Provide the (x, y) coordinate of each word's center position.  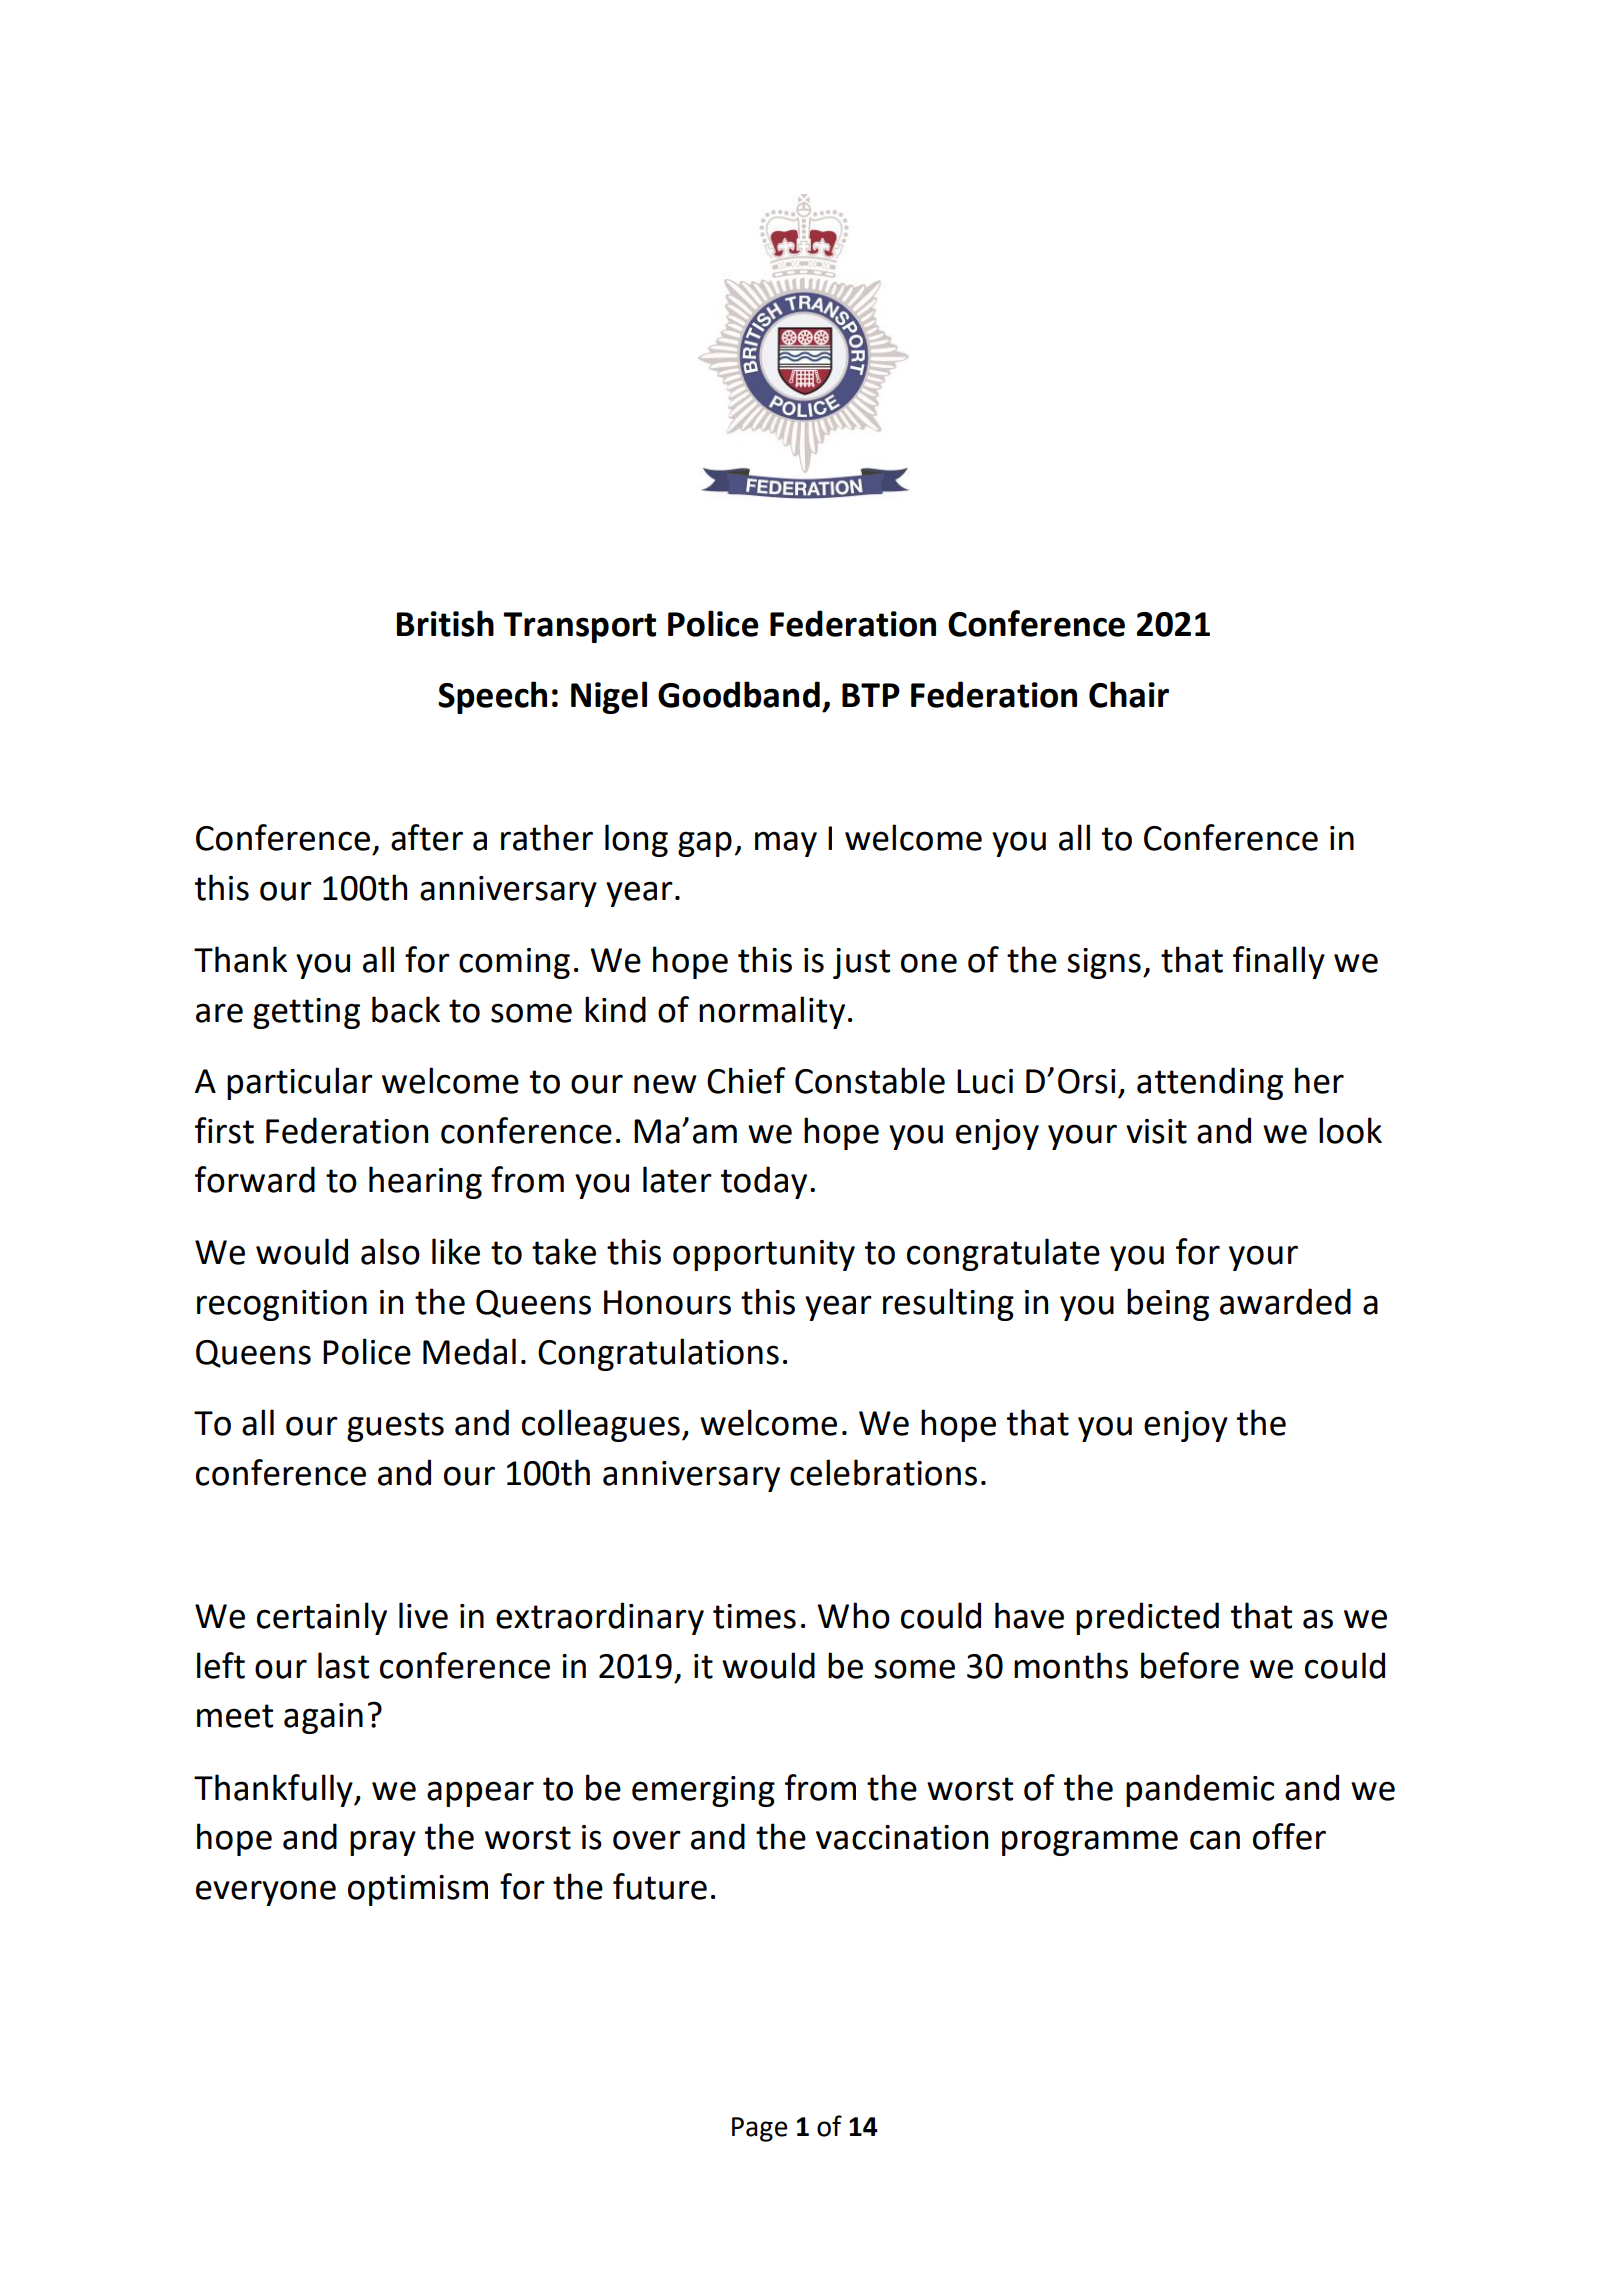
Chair (1129, 694)
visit (1156, 1131)
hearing (425, 1182)
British (445, 623)
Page (759, 2129)
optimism (418, 1890)
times (754, 1616)
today (764, 1182)
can (1215, 1840)
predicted (1147, 1618)
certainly (322, 1618)
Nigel (609, 697)
